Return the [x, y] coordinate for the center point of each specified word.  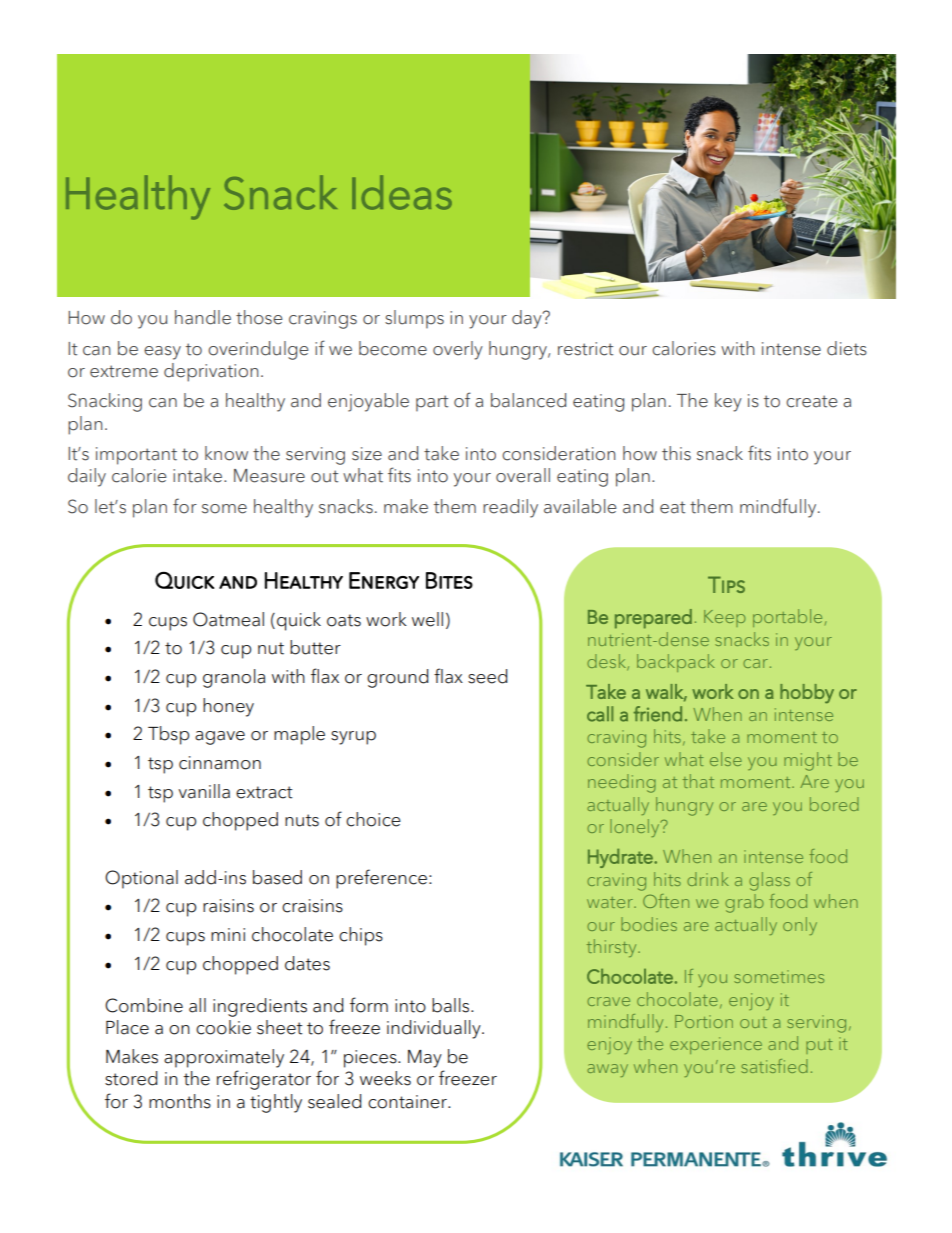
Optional [141, 879]
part [432, 403]
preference [381, 879]
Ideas [402, 192]
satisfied [774, 1066]
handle [203, 317]
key [728, 402]
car [755, 663]
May [425, 1059]
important [136, 456]
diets [847, 348]
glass [769, 881]
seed [487, 676]
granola [234, 678]
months [180, 1101]
